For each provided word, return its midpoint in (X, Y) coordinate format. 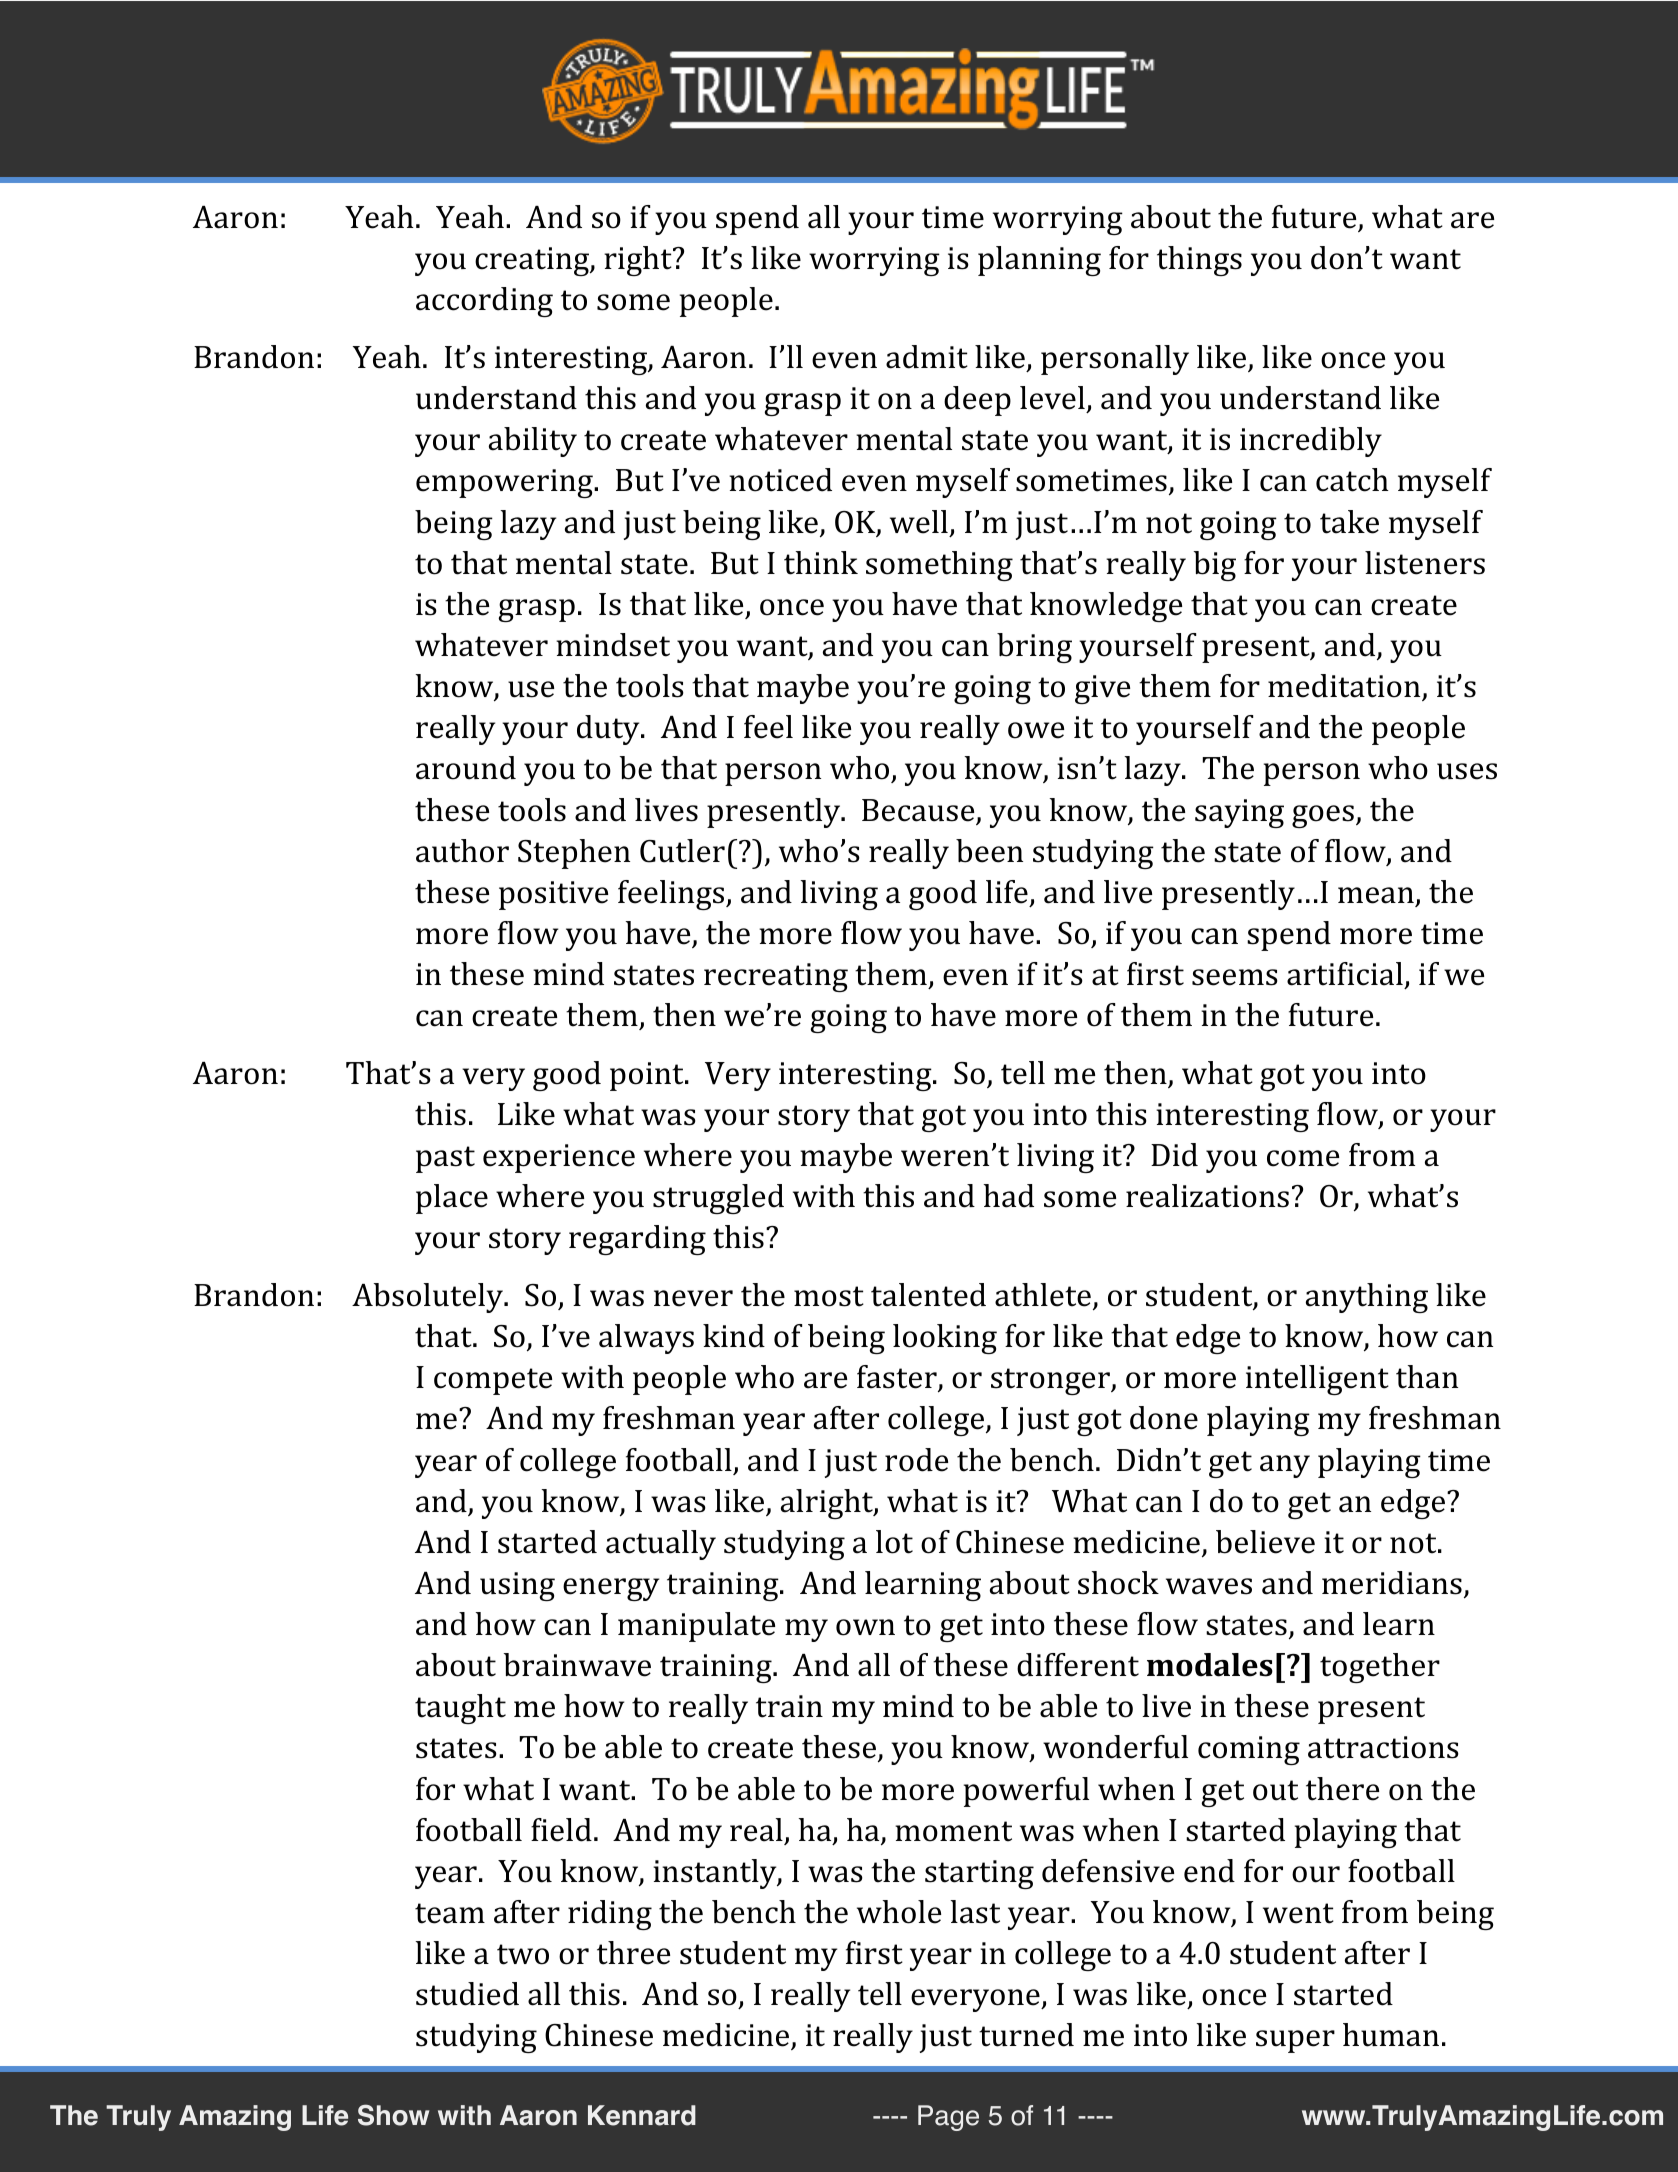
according (484, 302)
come (1303, 1158)
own (865, 1627)
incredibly (1311, 442)
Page (948, 2118)
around (466, 768)
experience (559, 1158)
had (1009, 1196)
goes (1323, 816)
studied (467, 1994)
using (517, 1586)
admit (927, 357)
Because (919, 811)
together (1380, 1668)
